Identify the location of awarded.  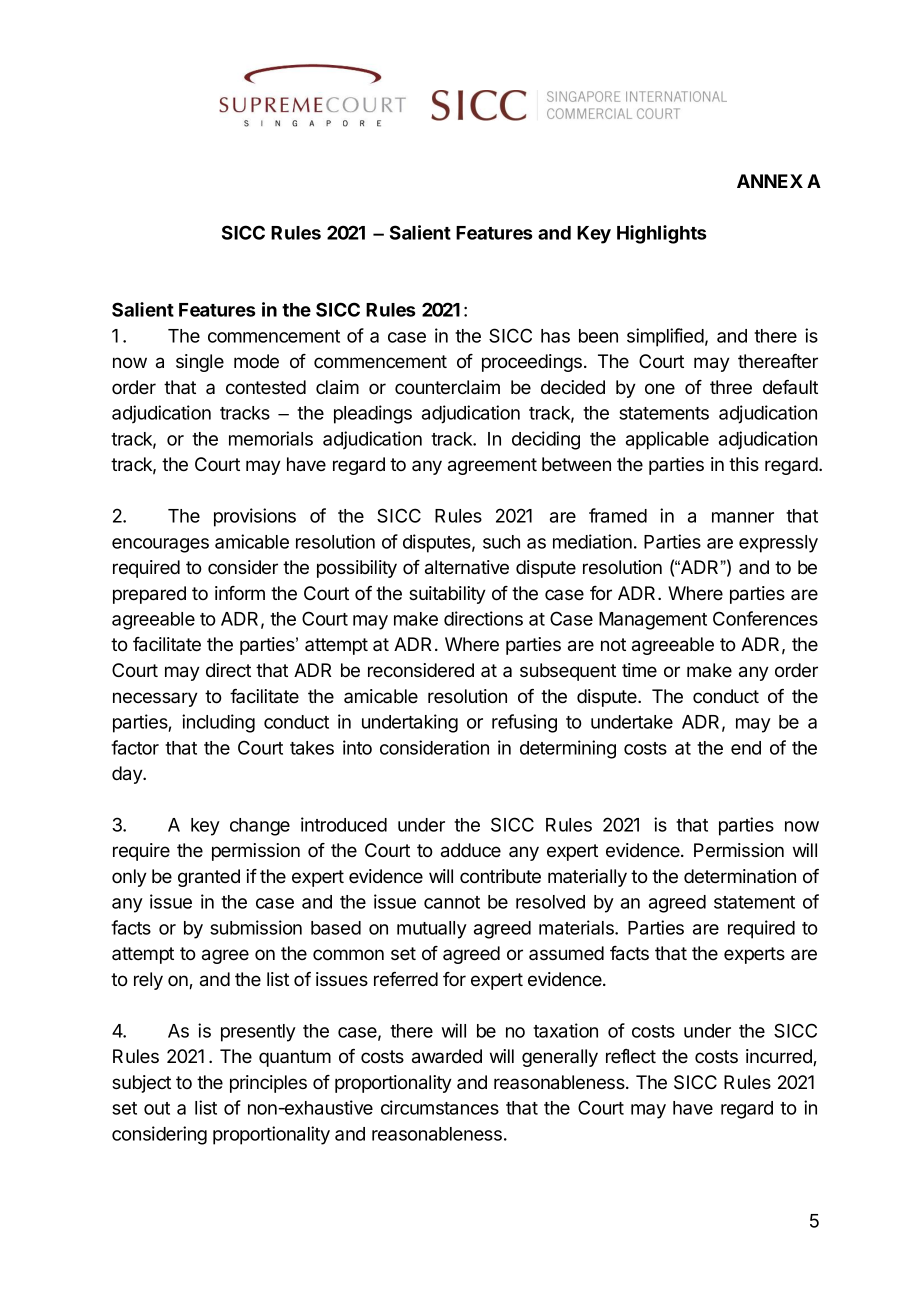
(447, 1056).
